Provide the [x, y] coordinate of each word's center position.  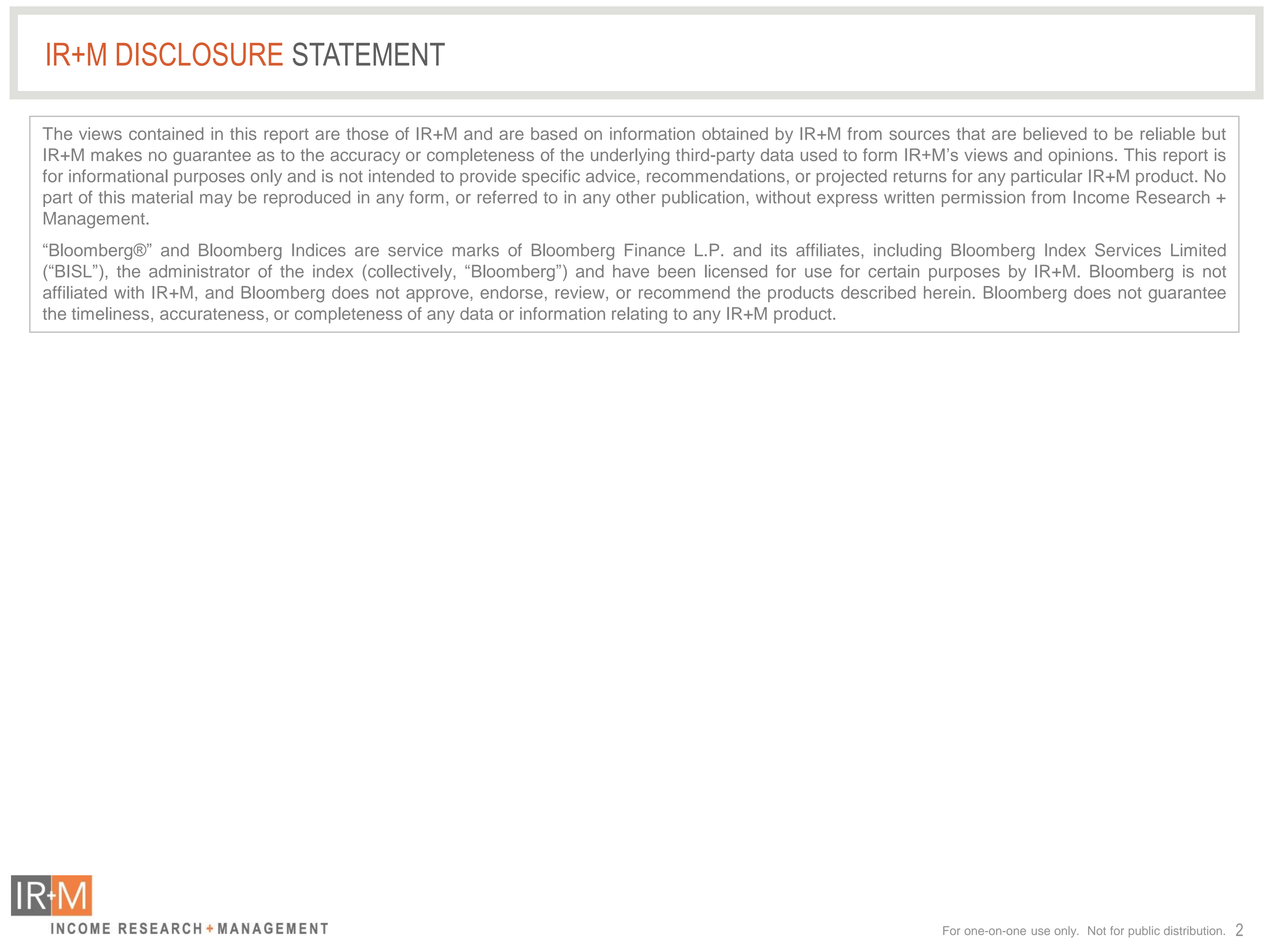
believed [1055, 133]
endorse [511, 292]
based [554, 133]
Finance [655, 250]
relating [639, 315]
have [631, 271]
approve [438, 295]
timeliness [110, 313]
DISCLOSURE [200, 54]
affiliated [75, 292]
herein [947, 292]
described [878, 292]
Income [1101, 197]
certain [893, 271]
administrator [199, 271]
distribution [1193, 930]
